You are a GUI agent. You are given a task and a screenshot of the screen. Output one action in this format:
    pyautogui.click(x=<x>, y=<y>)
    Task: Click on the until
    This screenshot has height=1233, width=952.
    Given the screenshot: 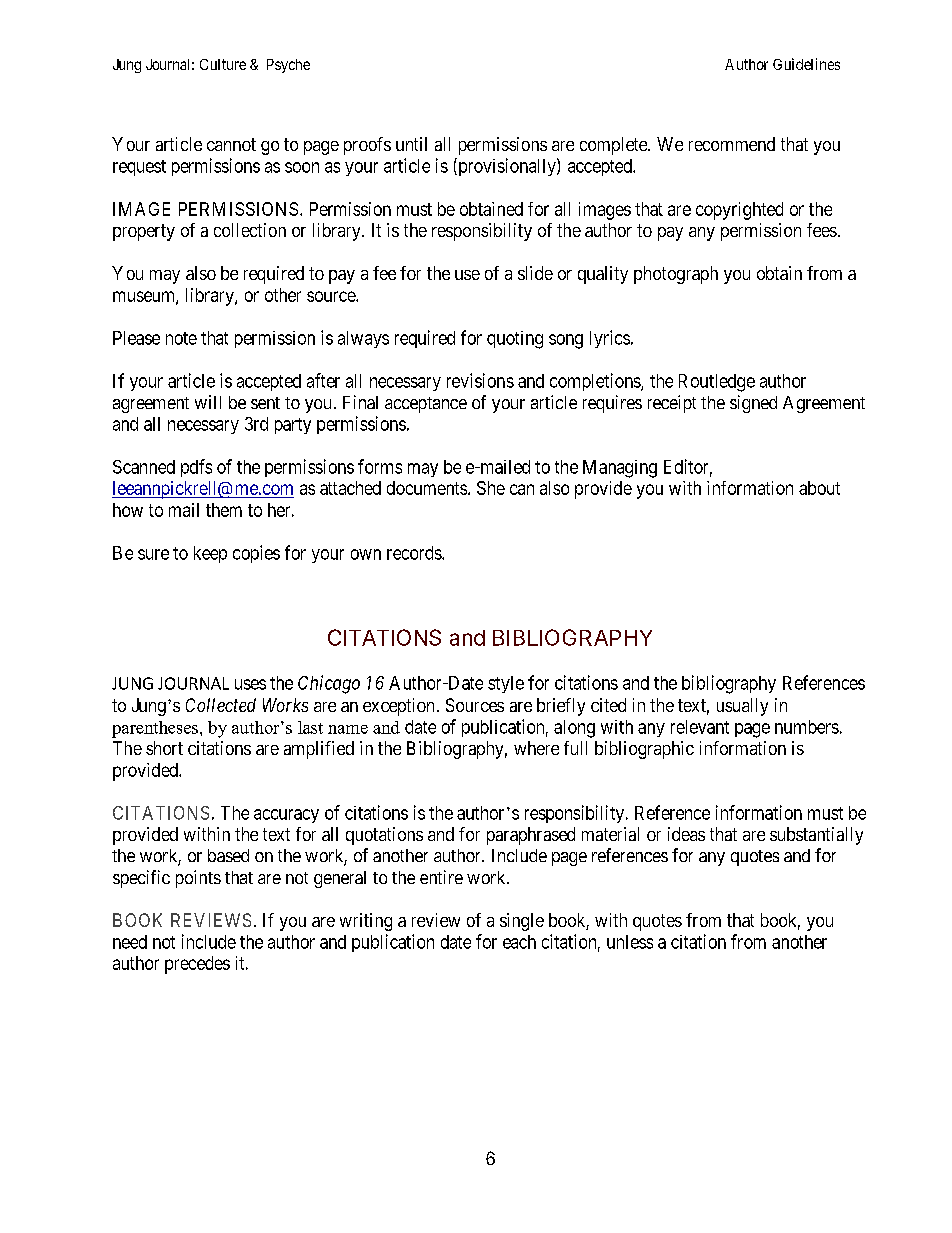 What is the action you would take?
    pyautogui.click(x=411, y=144)
